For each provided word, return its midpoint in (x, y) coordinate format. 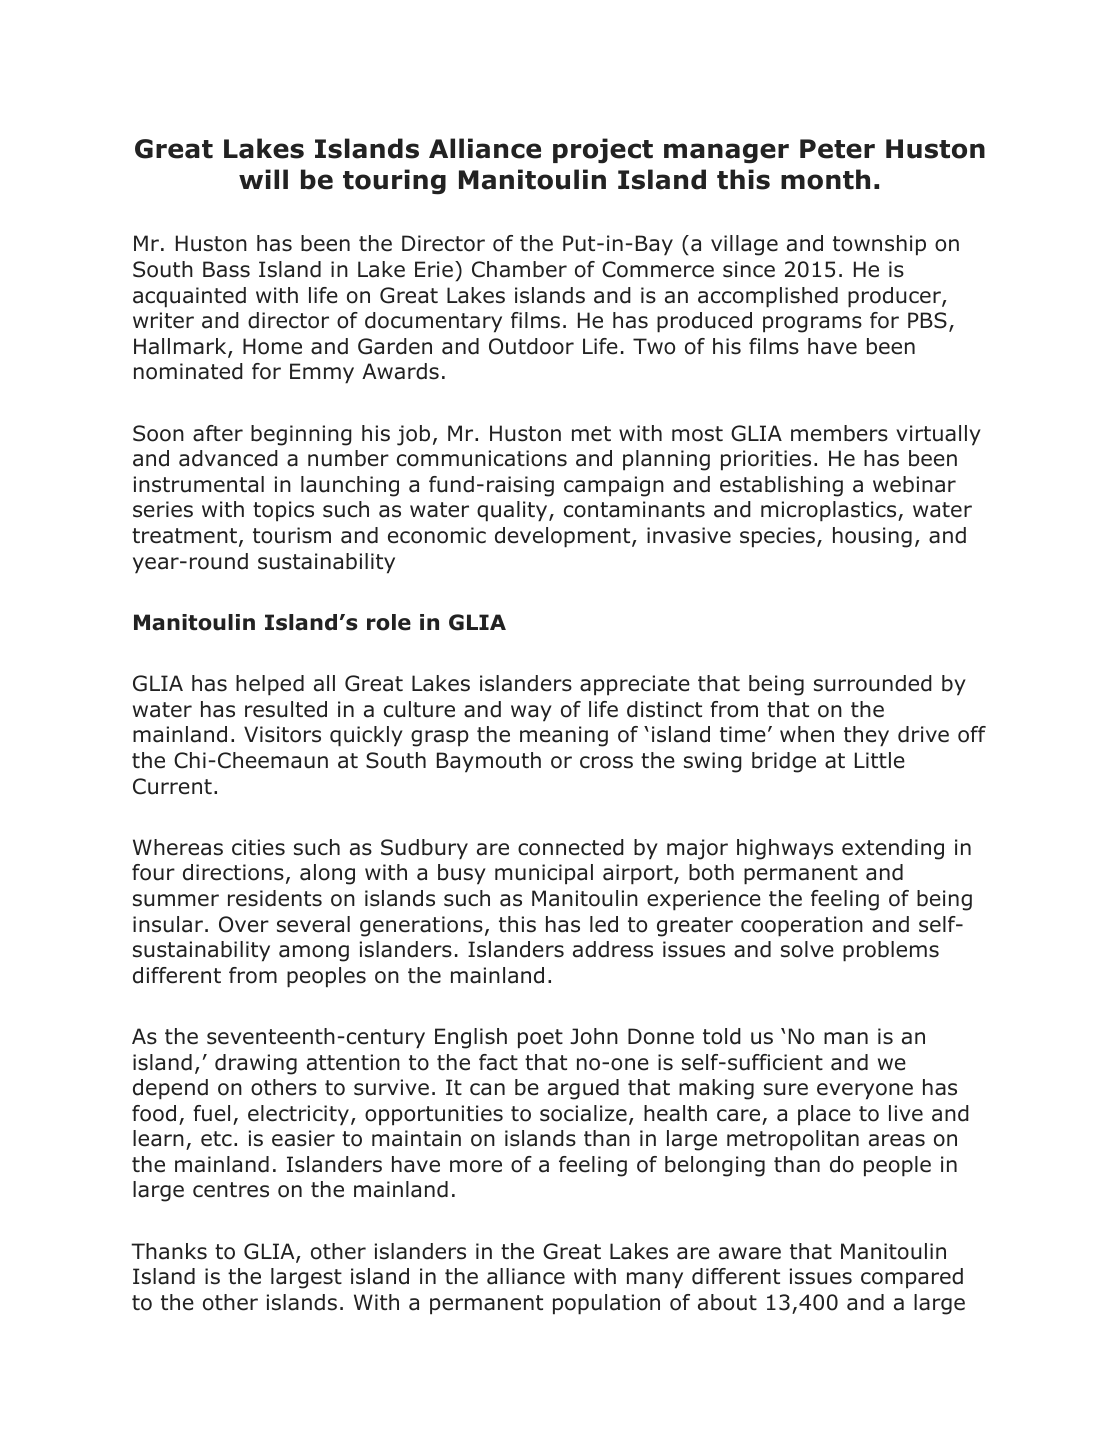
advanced (228, 458)
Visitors (282, 734)
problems (891, 951)
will (263, 179)
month (825, 179)
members (839, 433)
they (866, 736)
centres (231, 1190)
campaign (614, 486)
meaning (564, 736)
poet (540, 1039)
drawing (256, 1064)
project (603, 151)
